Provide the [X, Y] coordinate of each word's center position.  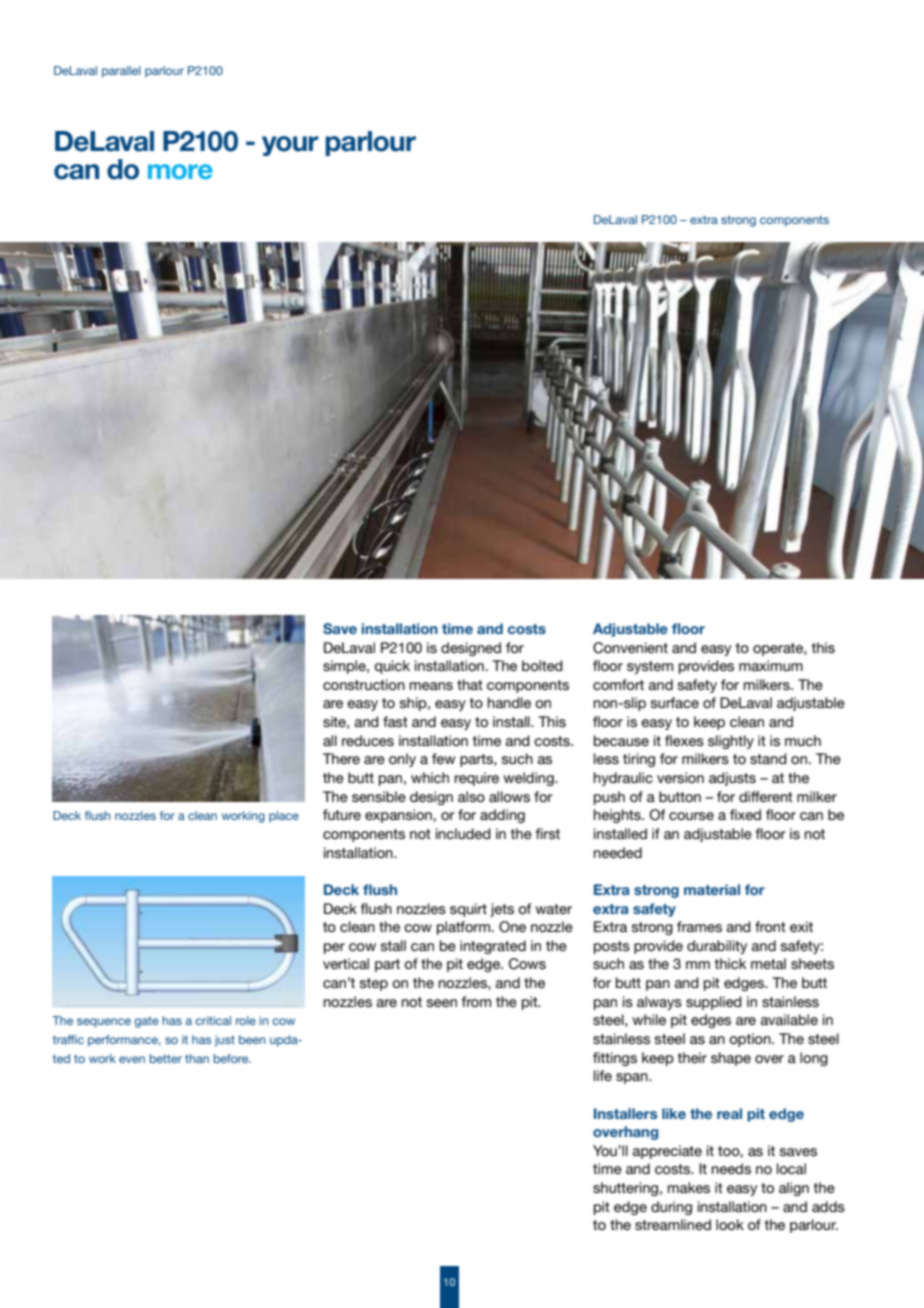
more [180, 171]
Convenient [630, 648]
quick [392, 667]
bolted [542, 665]
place [284, 817]
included [463, 833]
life [603, 1075]
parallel [121, 72]
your [290, 146]
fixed [745, 814]
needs [731, 1168]
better [165, 1058]
